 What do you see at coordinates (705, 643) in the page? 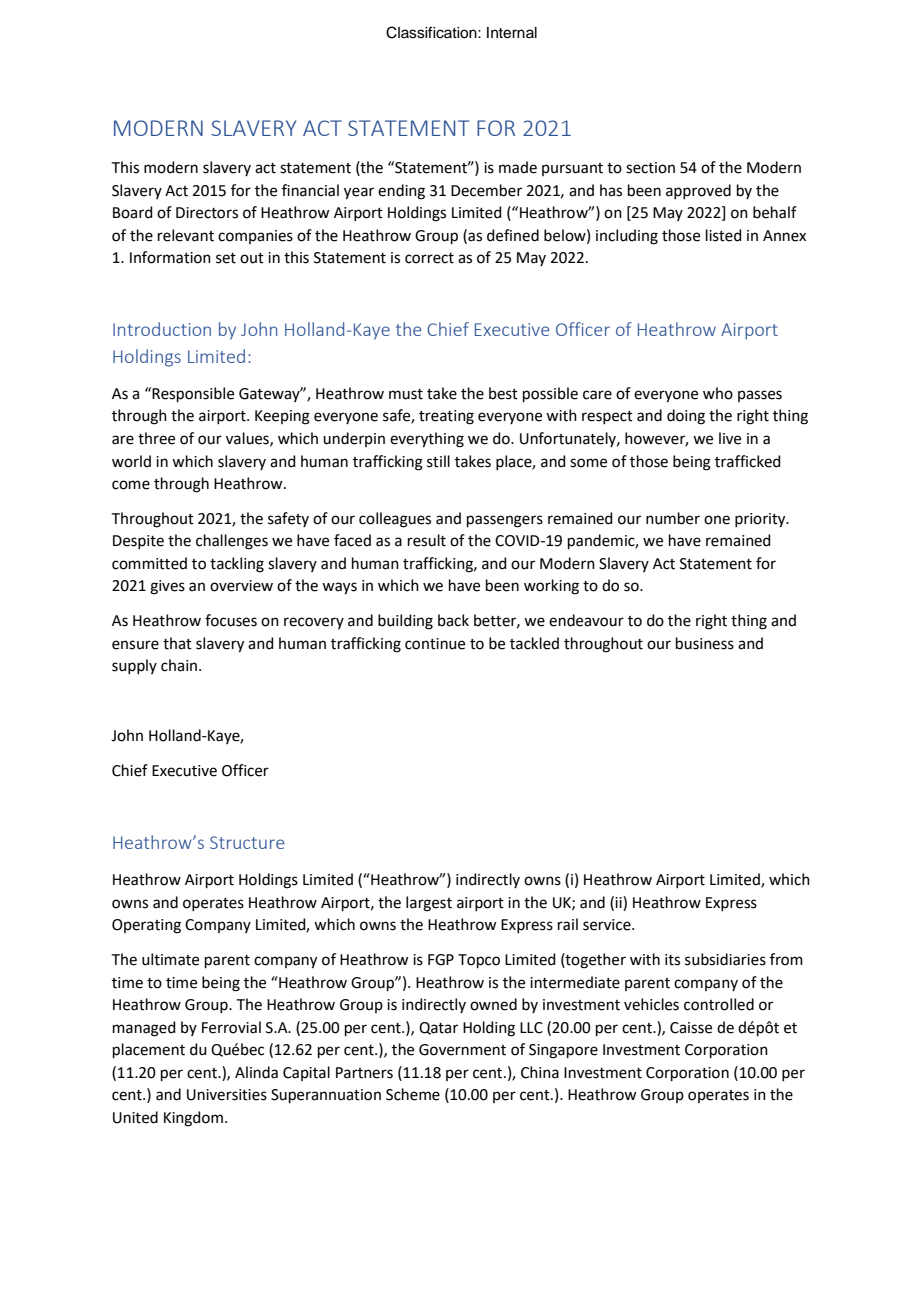
I see `business` at bounding box center [705, 643].
